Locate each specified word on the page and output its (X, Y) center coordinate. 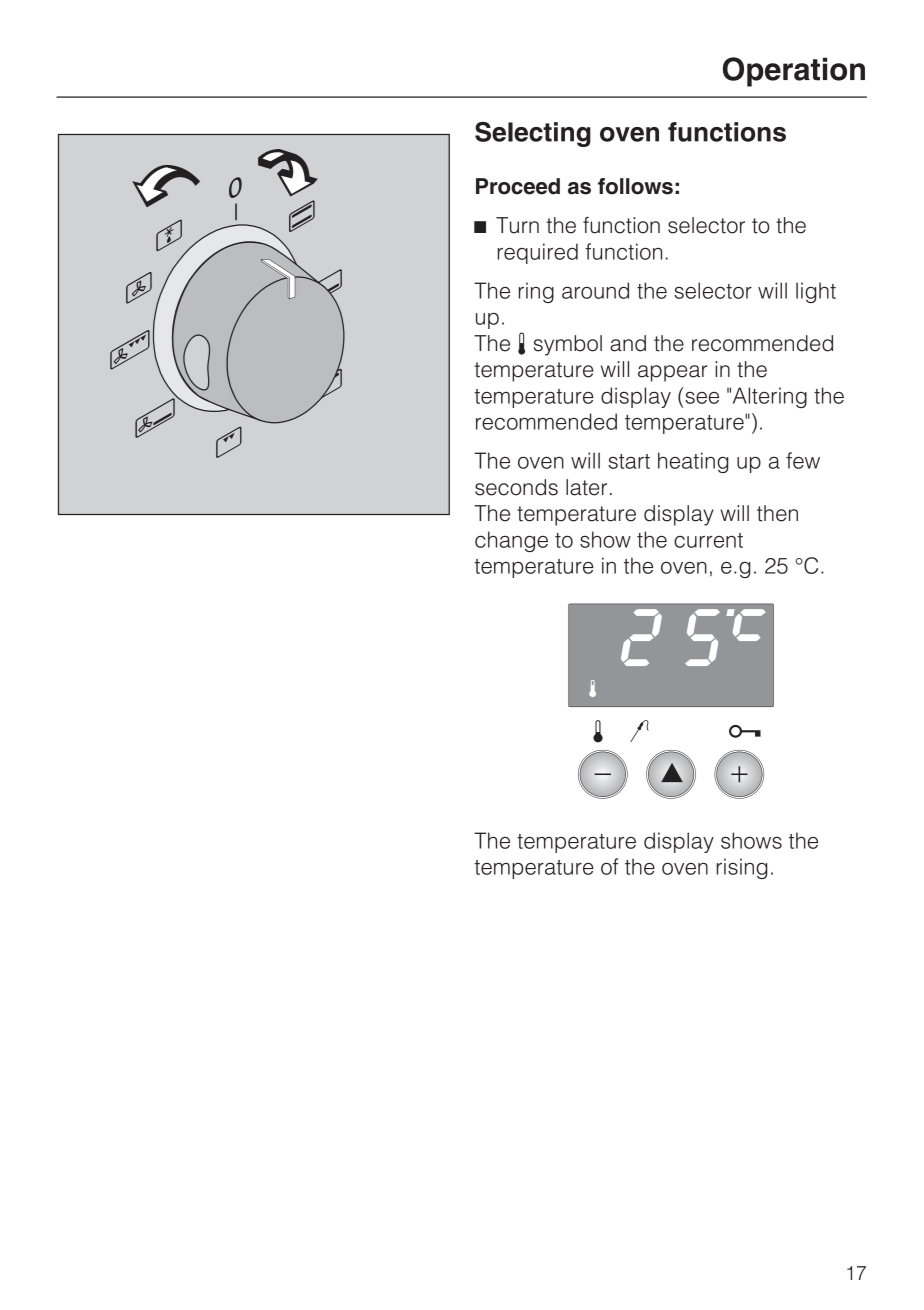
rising (742, 868)
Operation (794, 72)
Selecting (533, 134)
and (628, 343)
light (816, 292)
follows (635, 186)
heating (693, 462)
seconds (516, 487)
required (538, 253)
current (708, 540)
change (511, 541)
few (803, 460)
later (586, 487)
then (777, 513)
